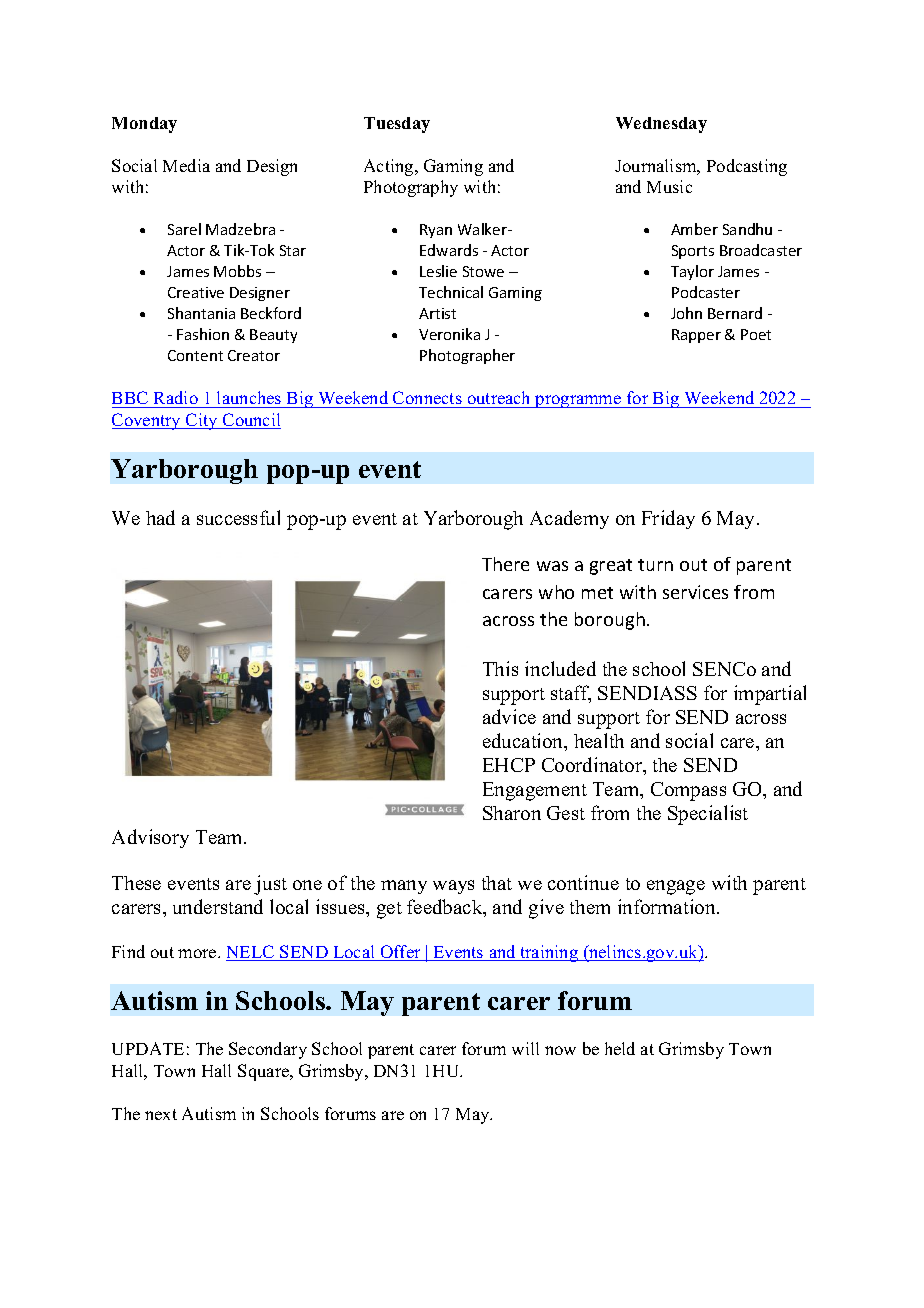 This page has width=924, height=1308. What do you see at coordinates (512, 813) in the page?
I see `Sharon` at bounding box center [512, 813].
